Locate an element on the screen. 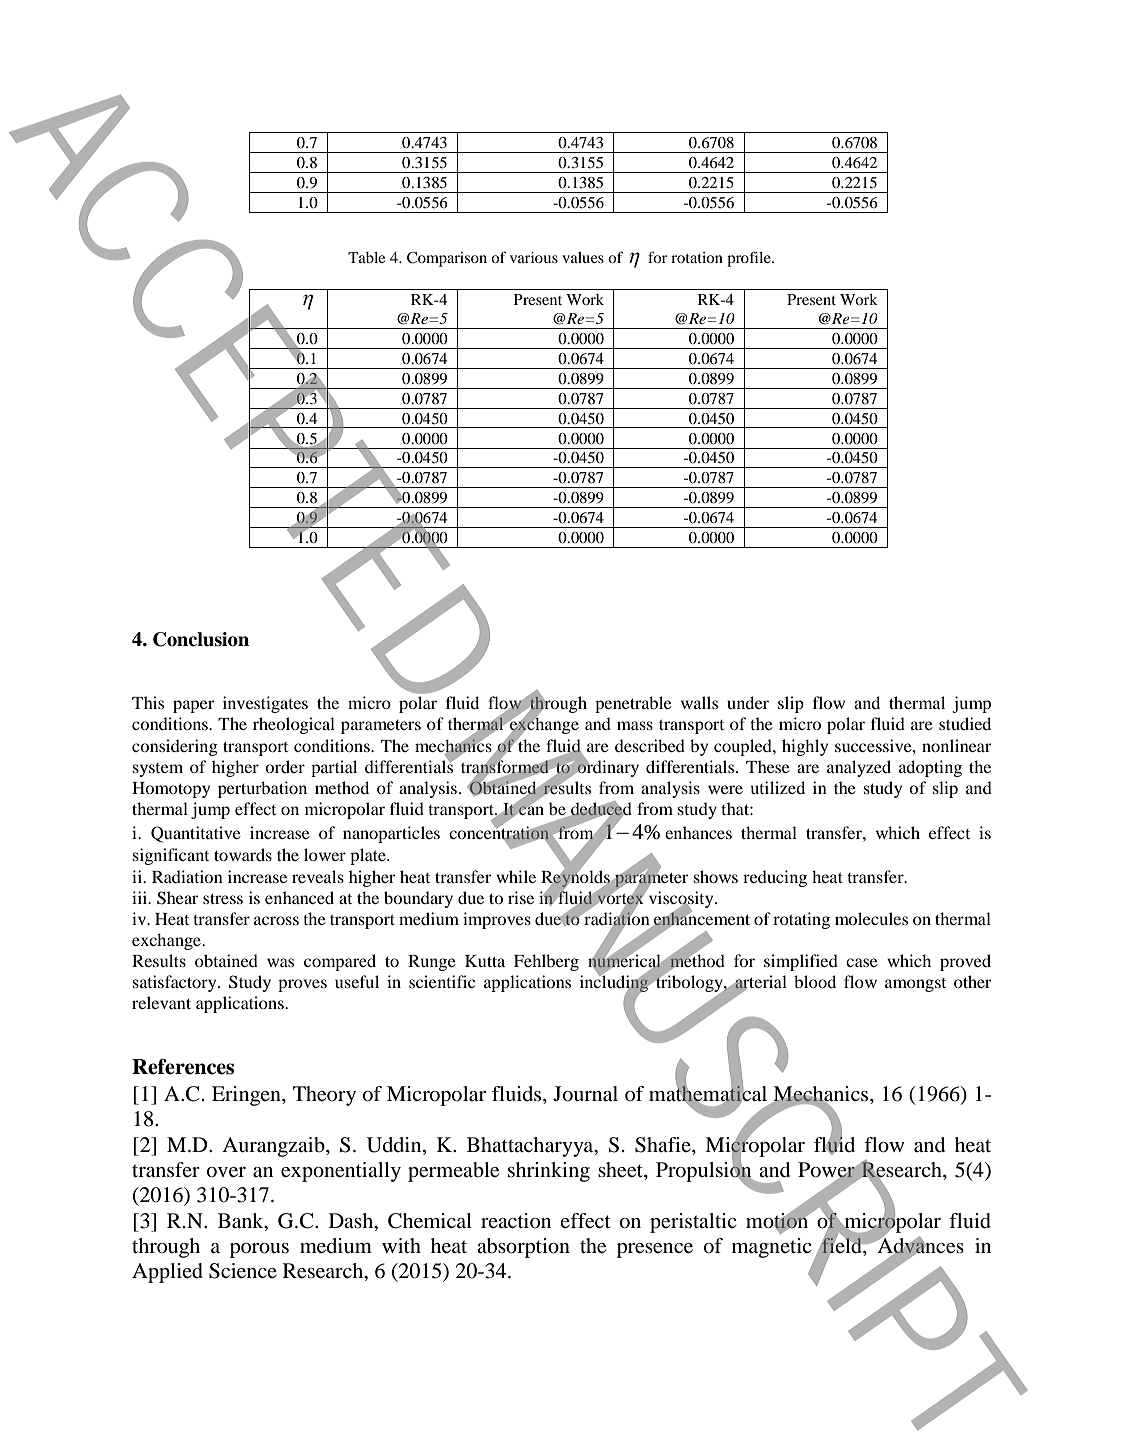 This screenshot has height=1455, width=1124. analyzed is located at coordinates (859, 768).
